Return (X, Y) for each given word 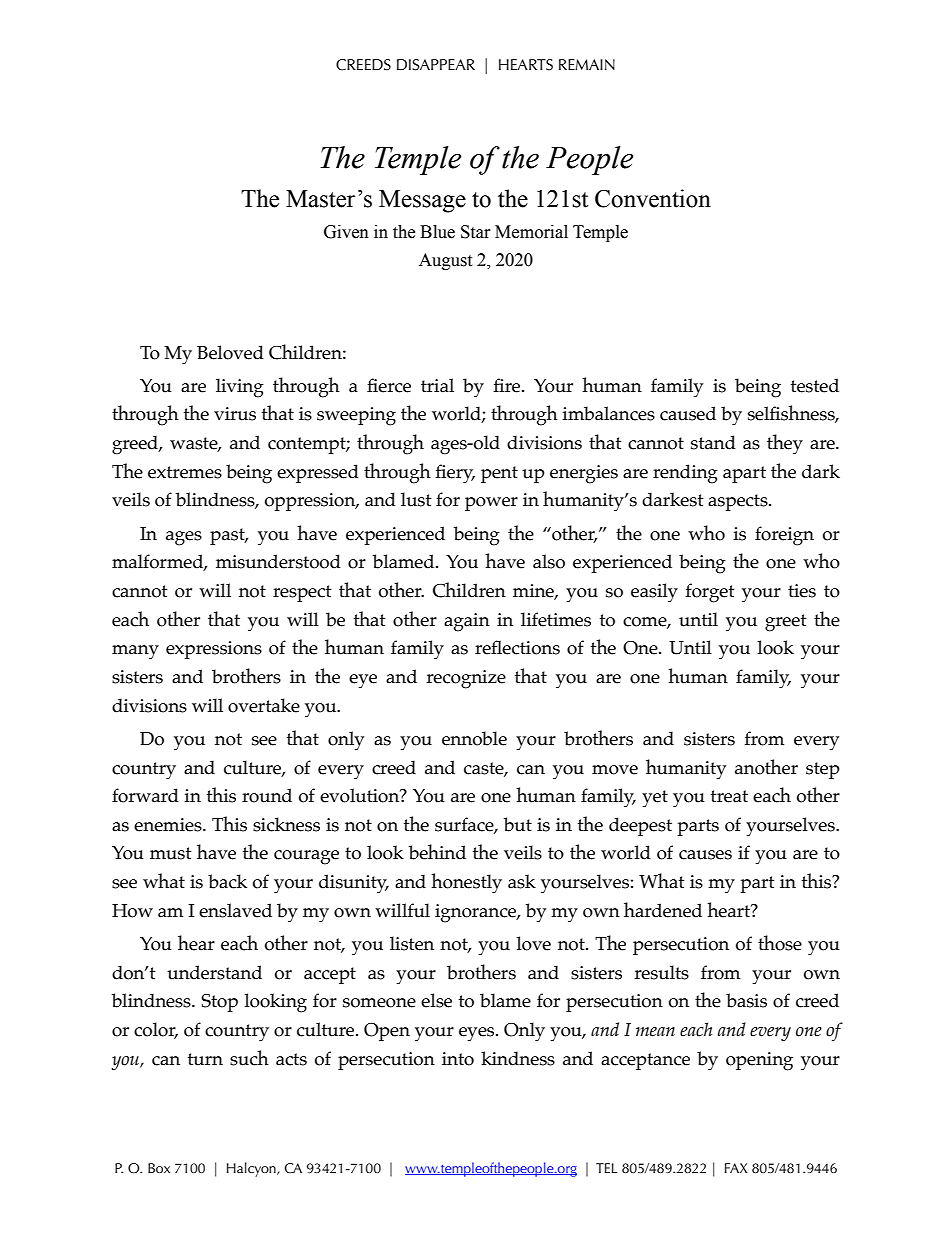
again (467, 622)
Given (346, 232)
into (458, 1059)
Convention (653, 198)
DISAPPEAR (436, 65)
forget (710, 593)
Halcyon (252, 1169)
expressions (214, 650)
